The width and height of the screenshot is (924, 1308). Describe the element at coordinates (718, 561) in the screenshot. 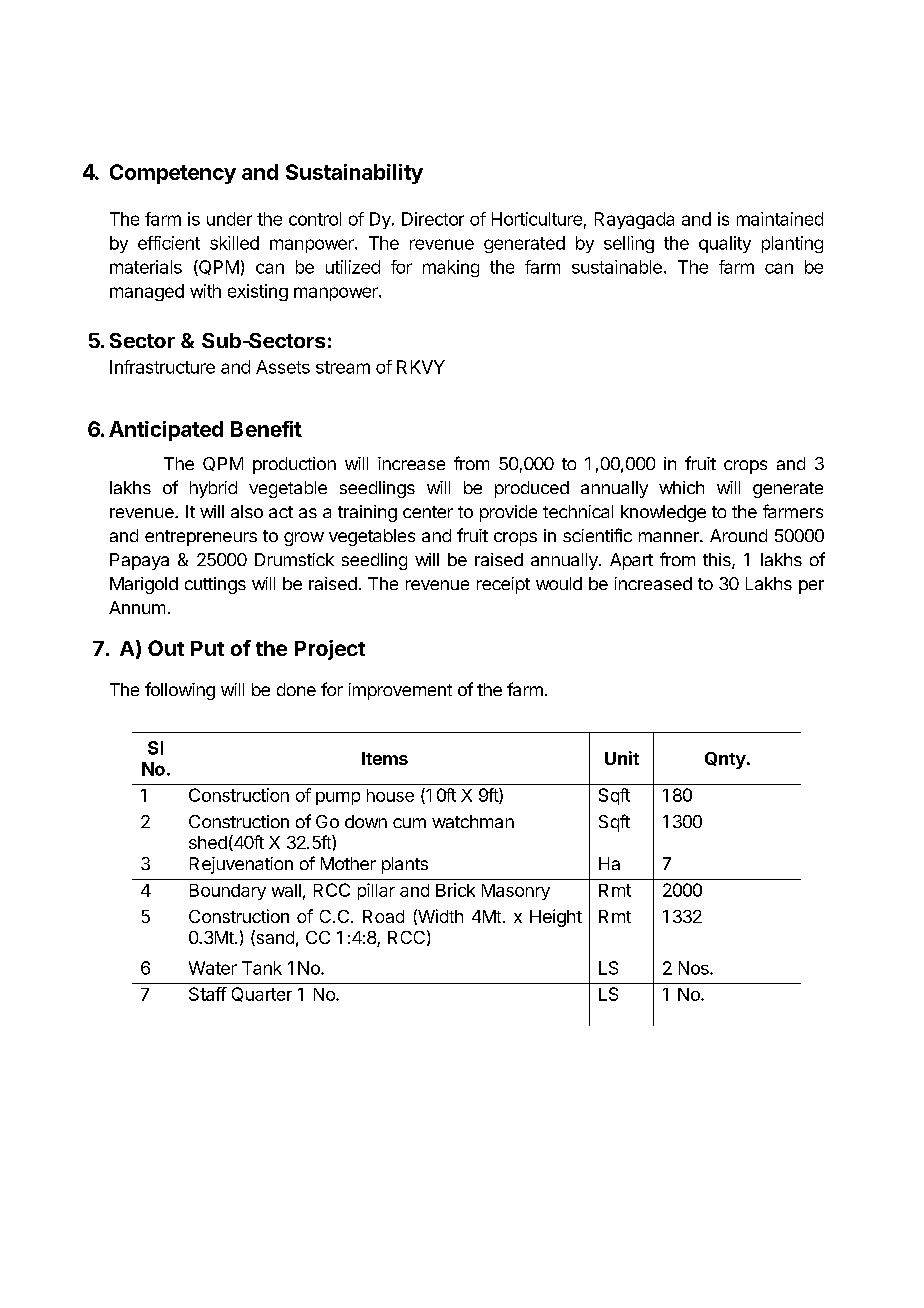

I see `this` at that location.
